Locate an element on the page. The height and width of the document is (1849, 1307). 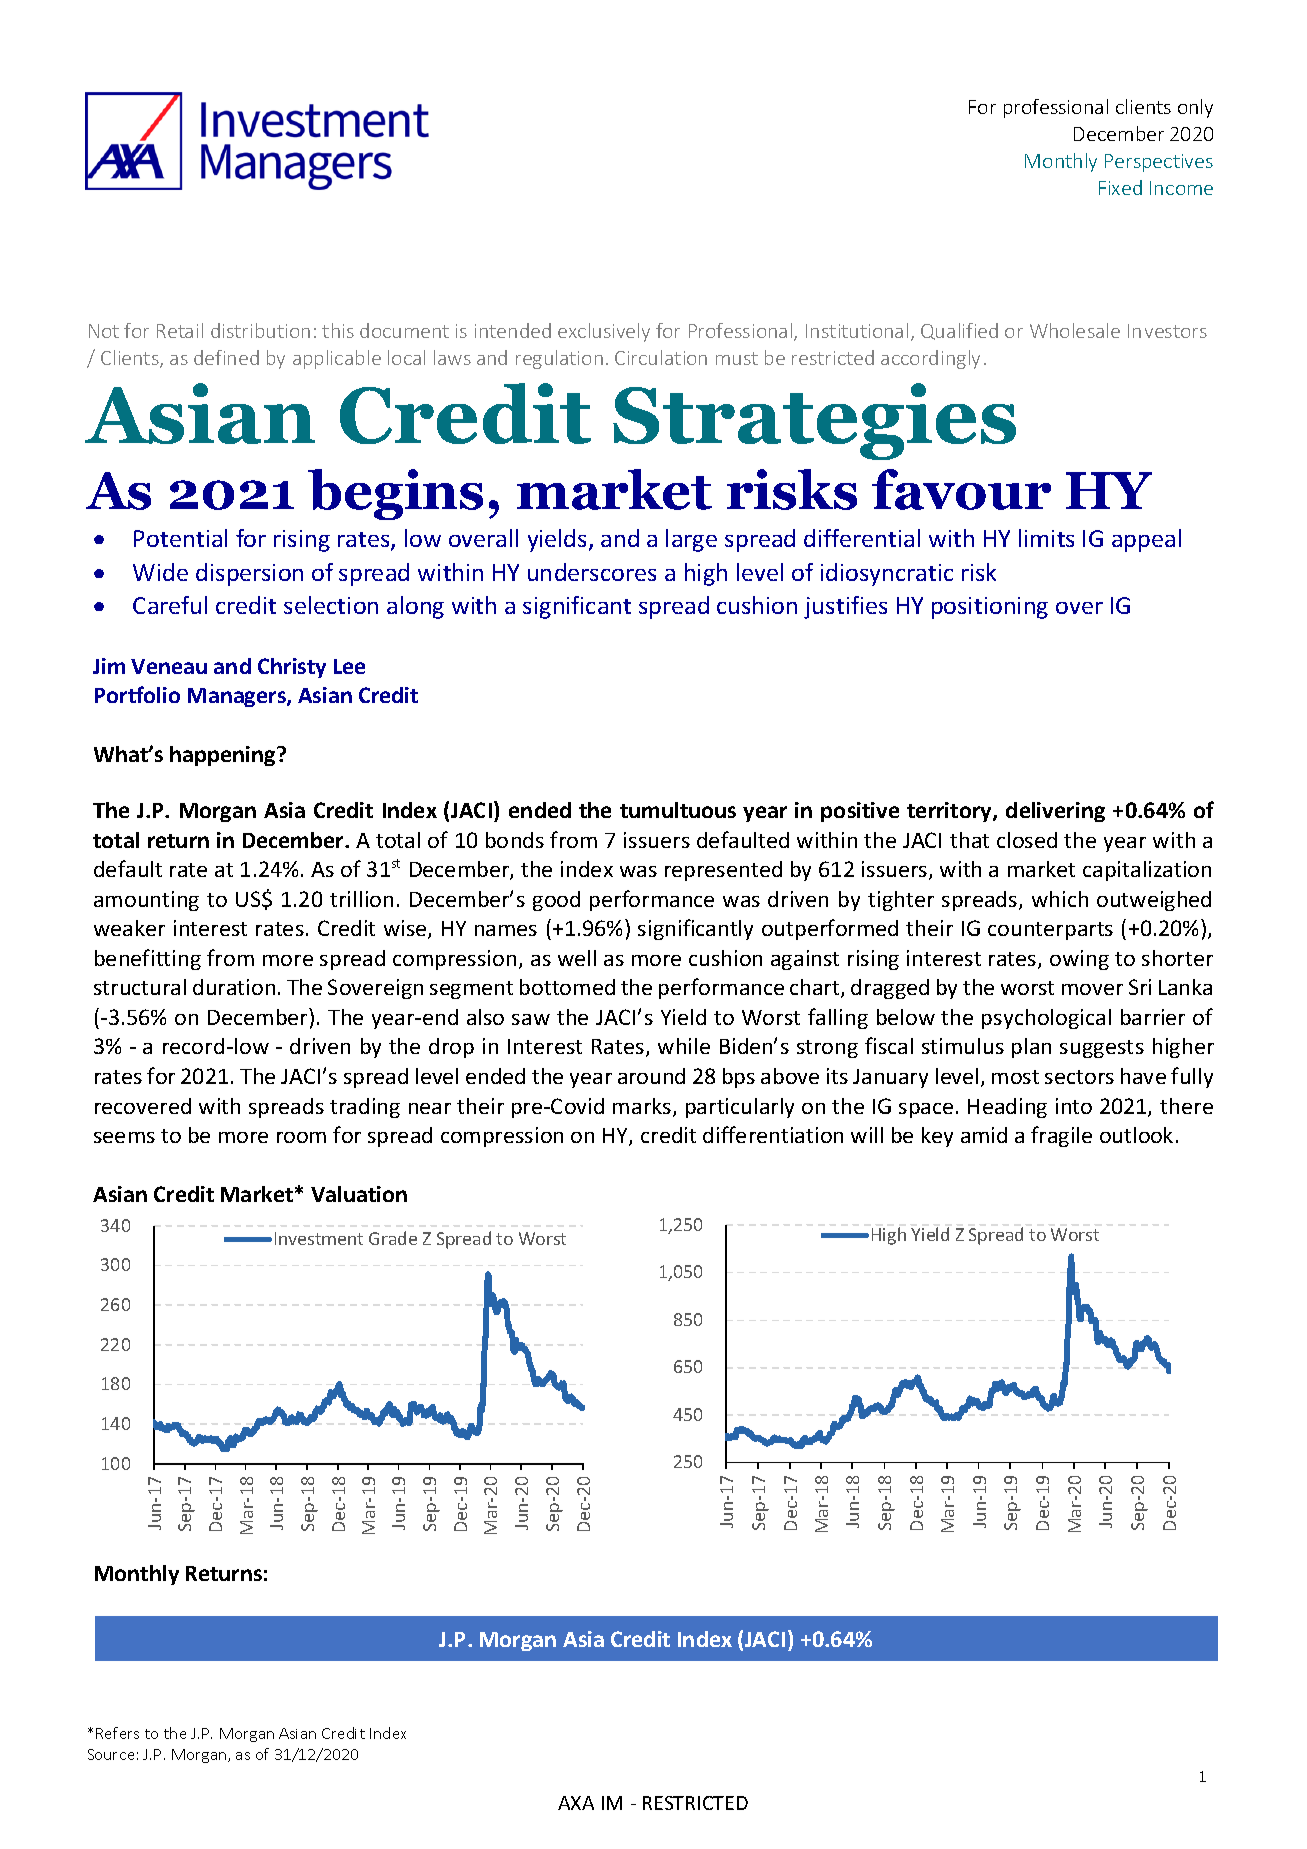
well is located at coordinates (577, 958).
